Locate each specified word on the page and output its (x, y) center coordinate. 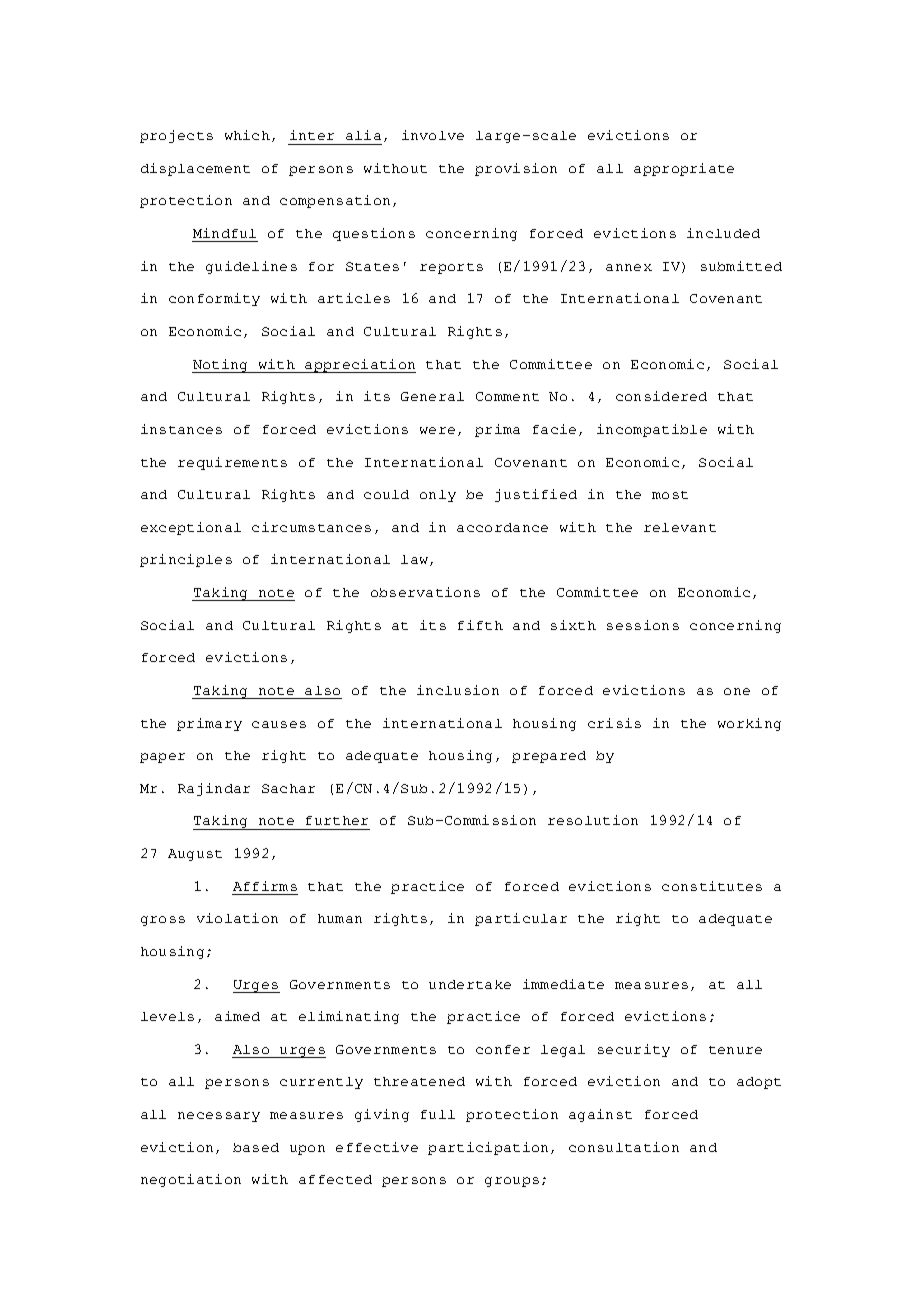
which (247, 135)
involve (433, 135)
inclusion (458, 690)
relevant (680, 527)
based (256, 1147)
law (414, 559)
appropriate (684, 169)
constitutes (712, 886)
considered (661, 396)
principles (186, 560)
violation (237, 918)
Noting (221, 366)
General (432, 396)
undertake (470, 984)
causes (279, 724)
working (749, 724)
